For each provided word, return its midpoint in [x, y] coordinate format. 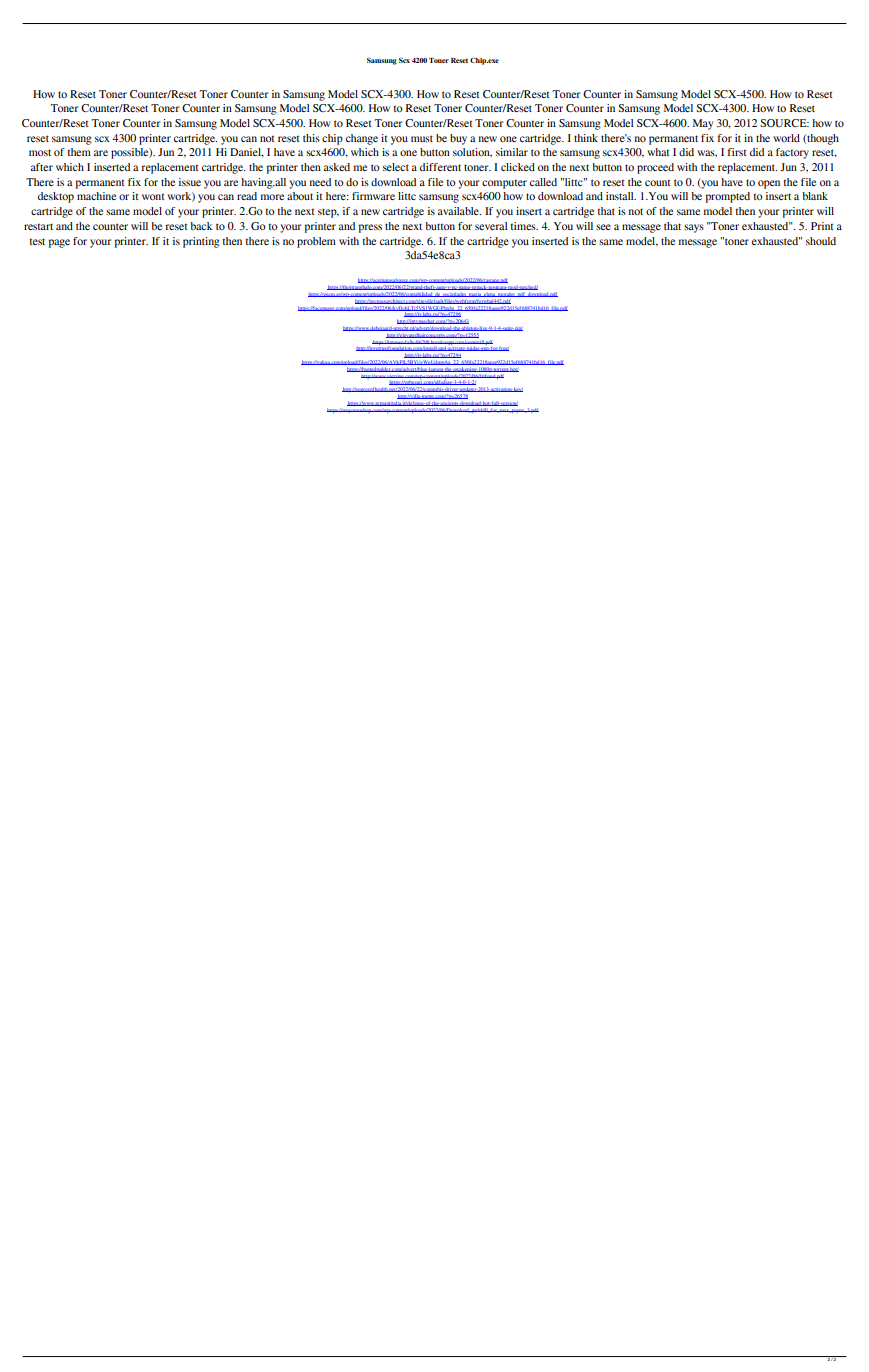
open [769, 184]
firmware [373, 196]
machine [96, 196]
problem [316, 242]
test [37, 241]
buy [458, 139]
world [786, 138]
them [79, 152]
